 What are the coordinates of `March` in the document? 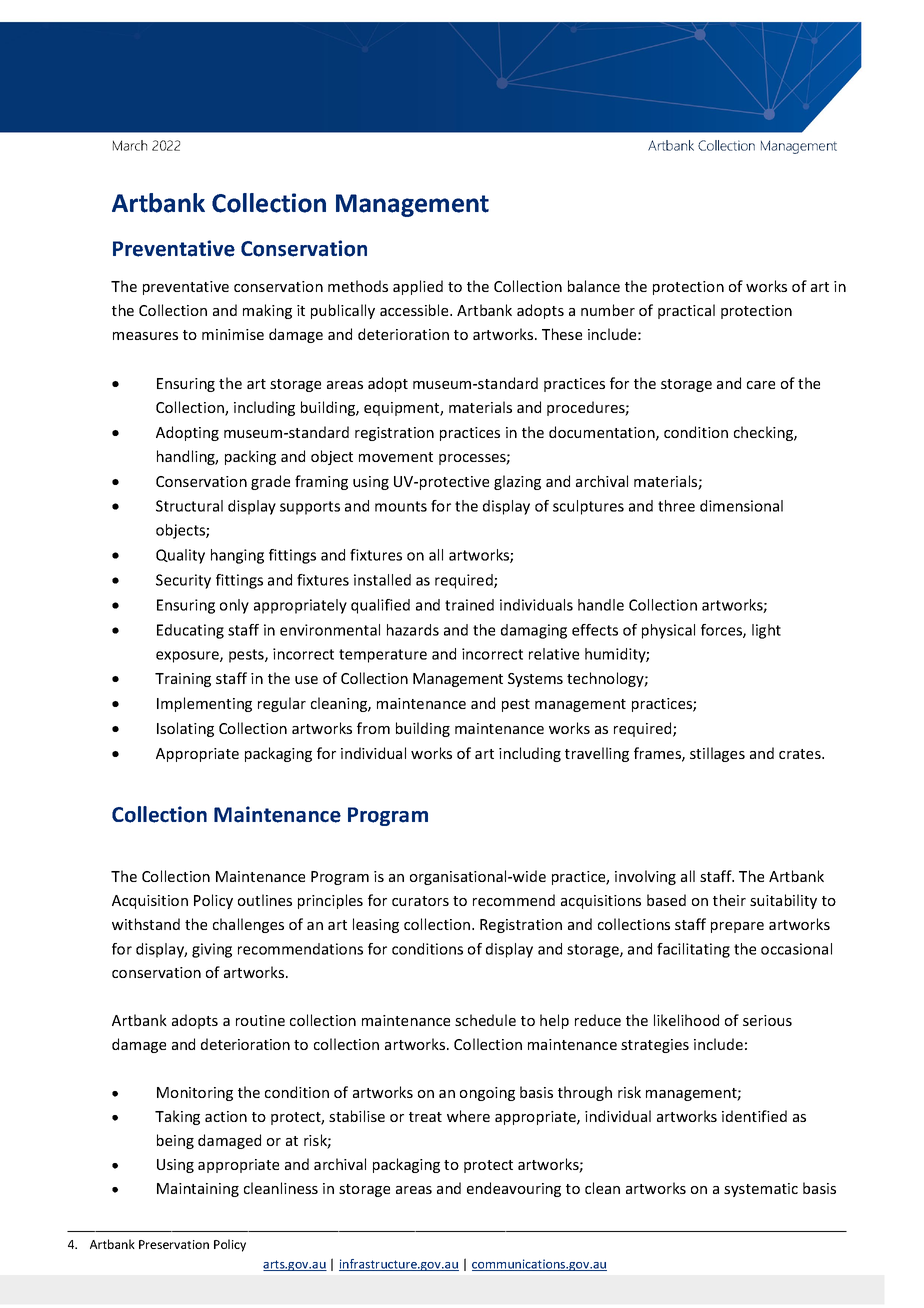 It's located at (130, 145).
